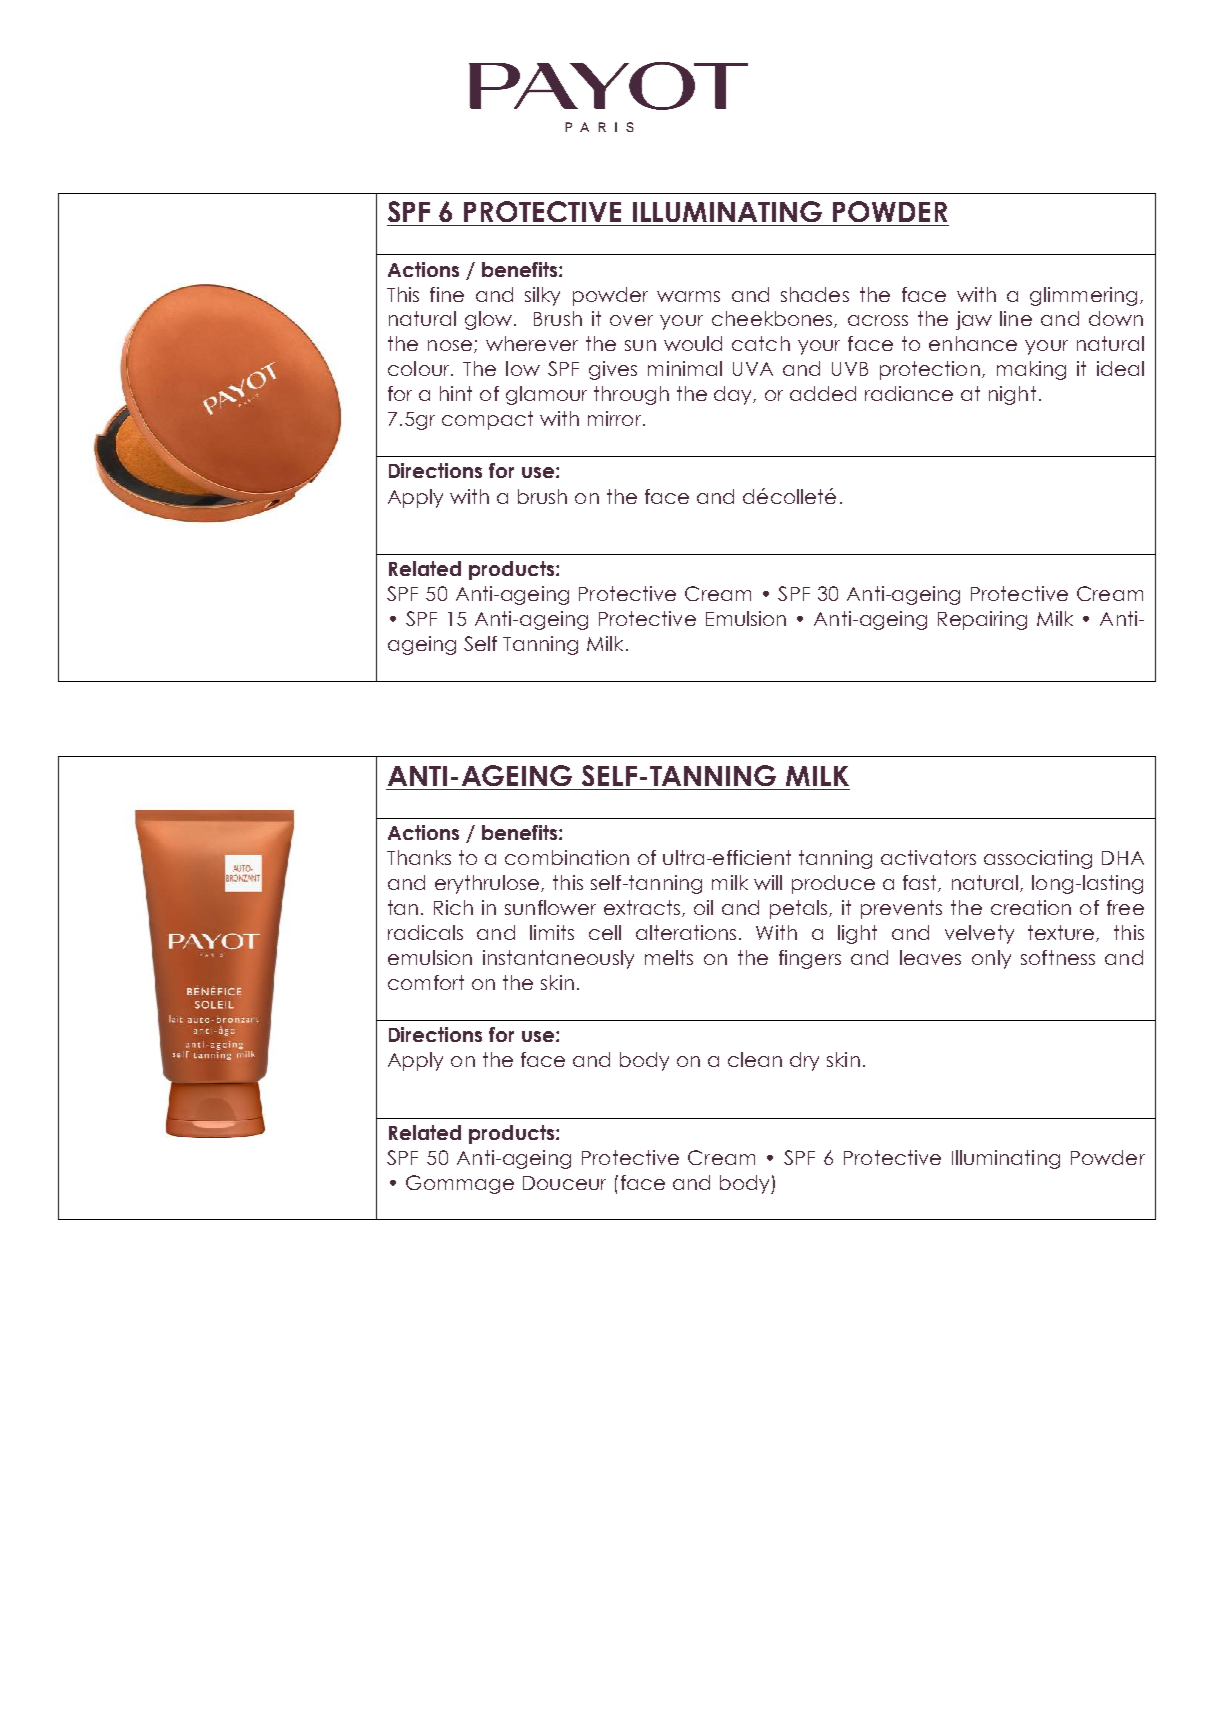 The height and width of the image is (1716, 1213). Describe the element at coordinates (982, 620) in the image. I see `Repairing` at that location.
